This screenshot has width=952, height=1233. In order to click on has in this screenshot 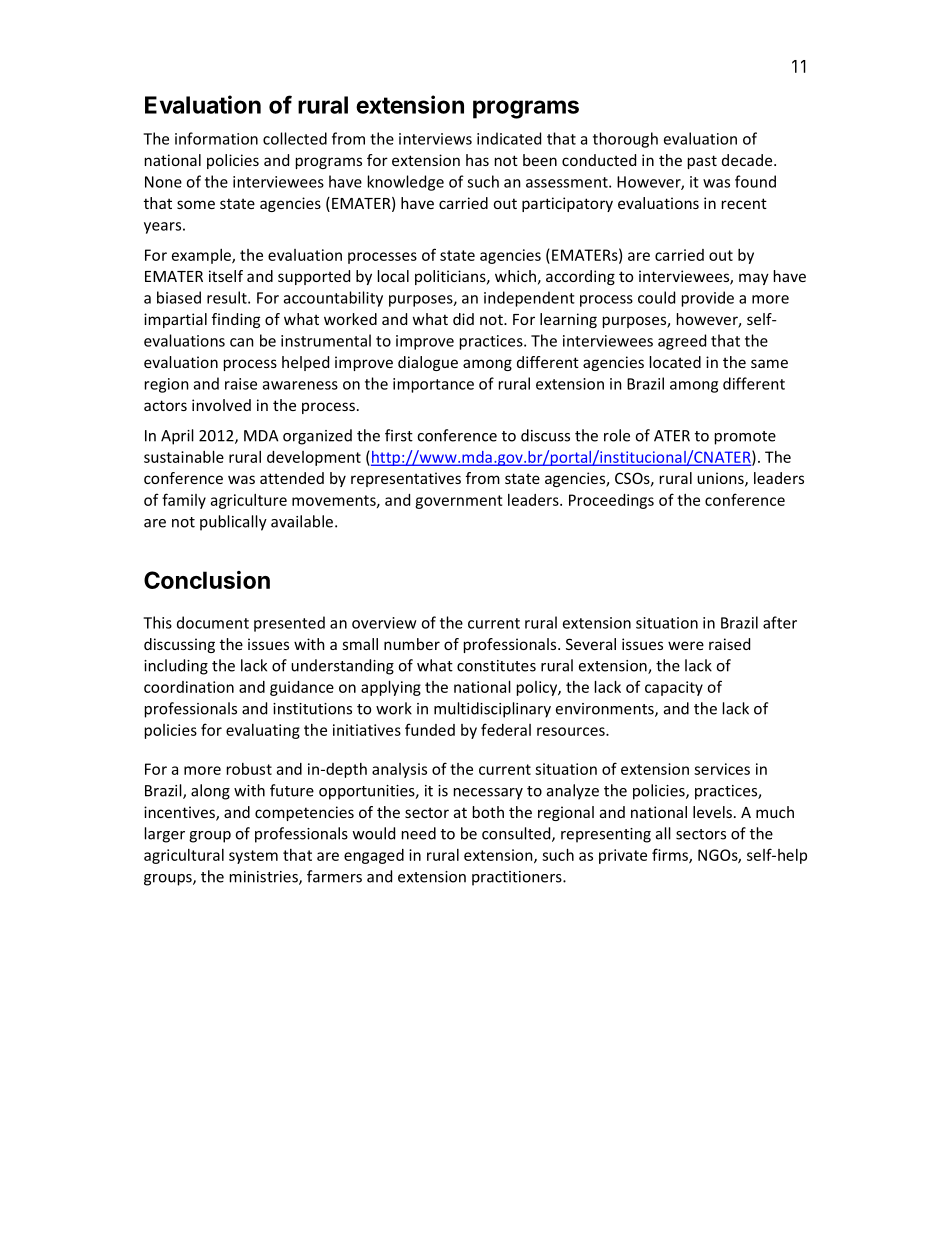, I will do `click(477, 160)`.
